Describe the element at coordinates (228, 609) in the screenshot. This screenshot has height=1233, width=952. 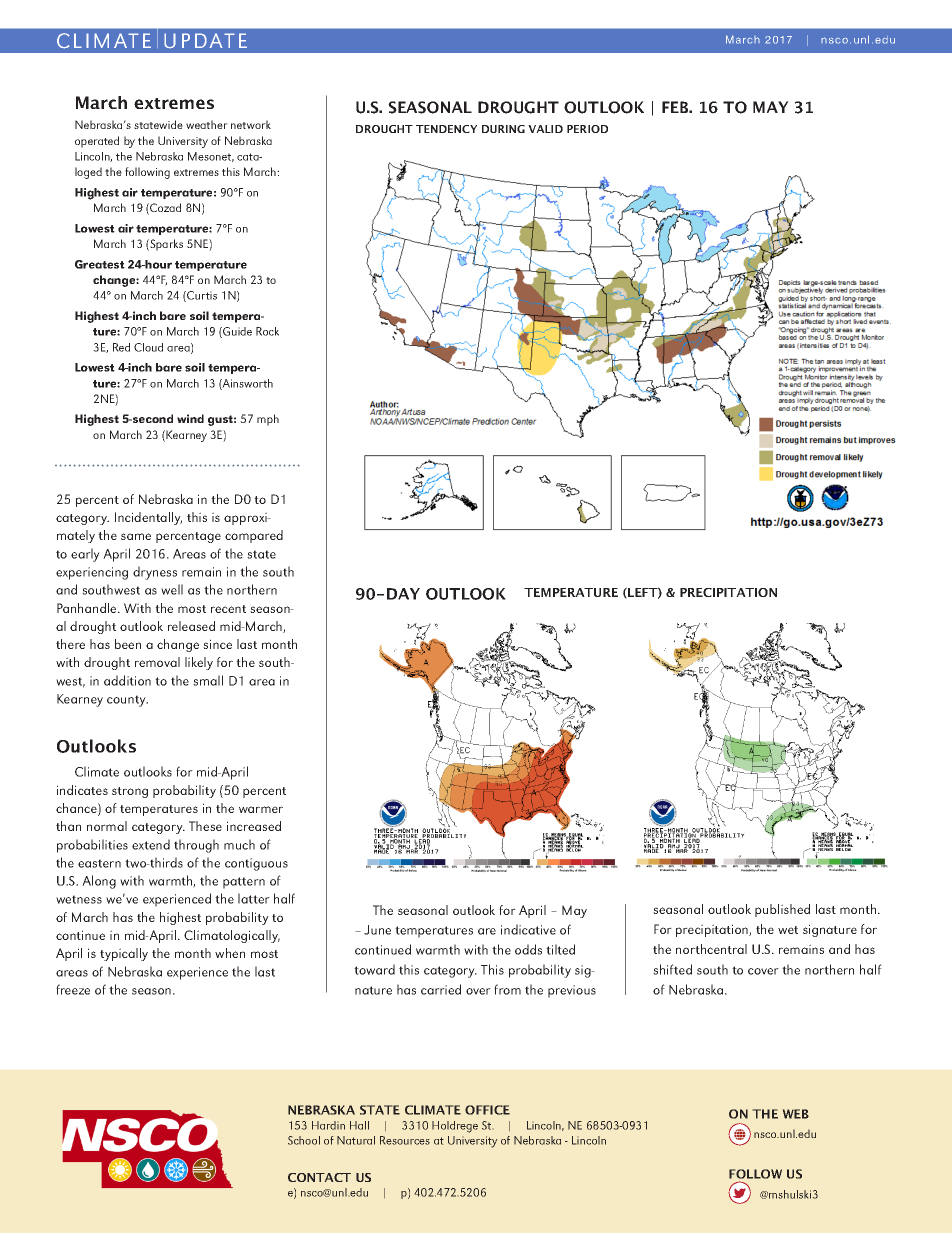
I see `recent` at that location.
